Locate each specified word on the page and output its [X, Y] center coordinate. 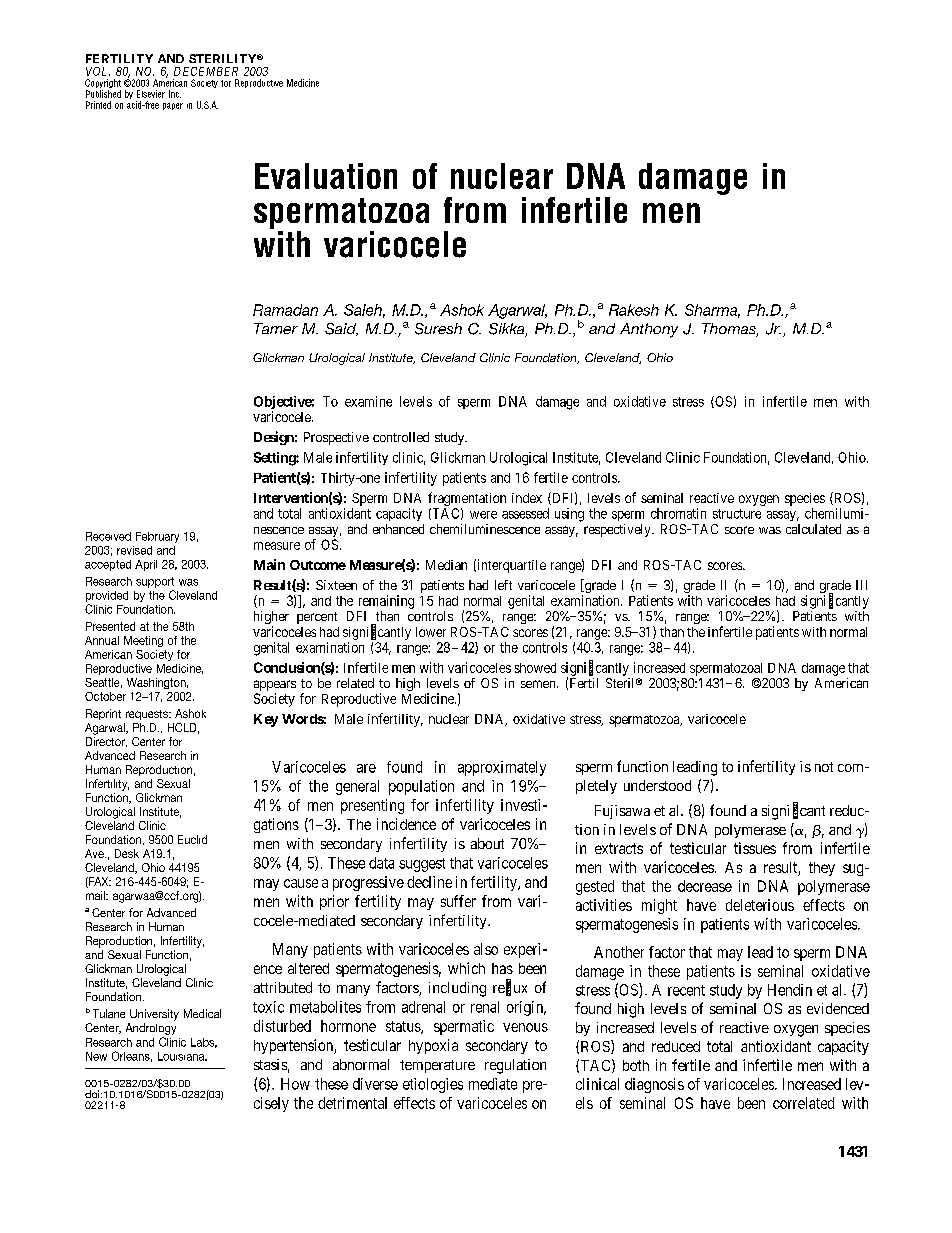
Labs [204, 1043]
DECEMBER [206, 71]
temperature [437, 1066]
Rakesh [634, 310]
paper [173, 106]
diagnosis [654, 1085]
